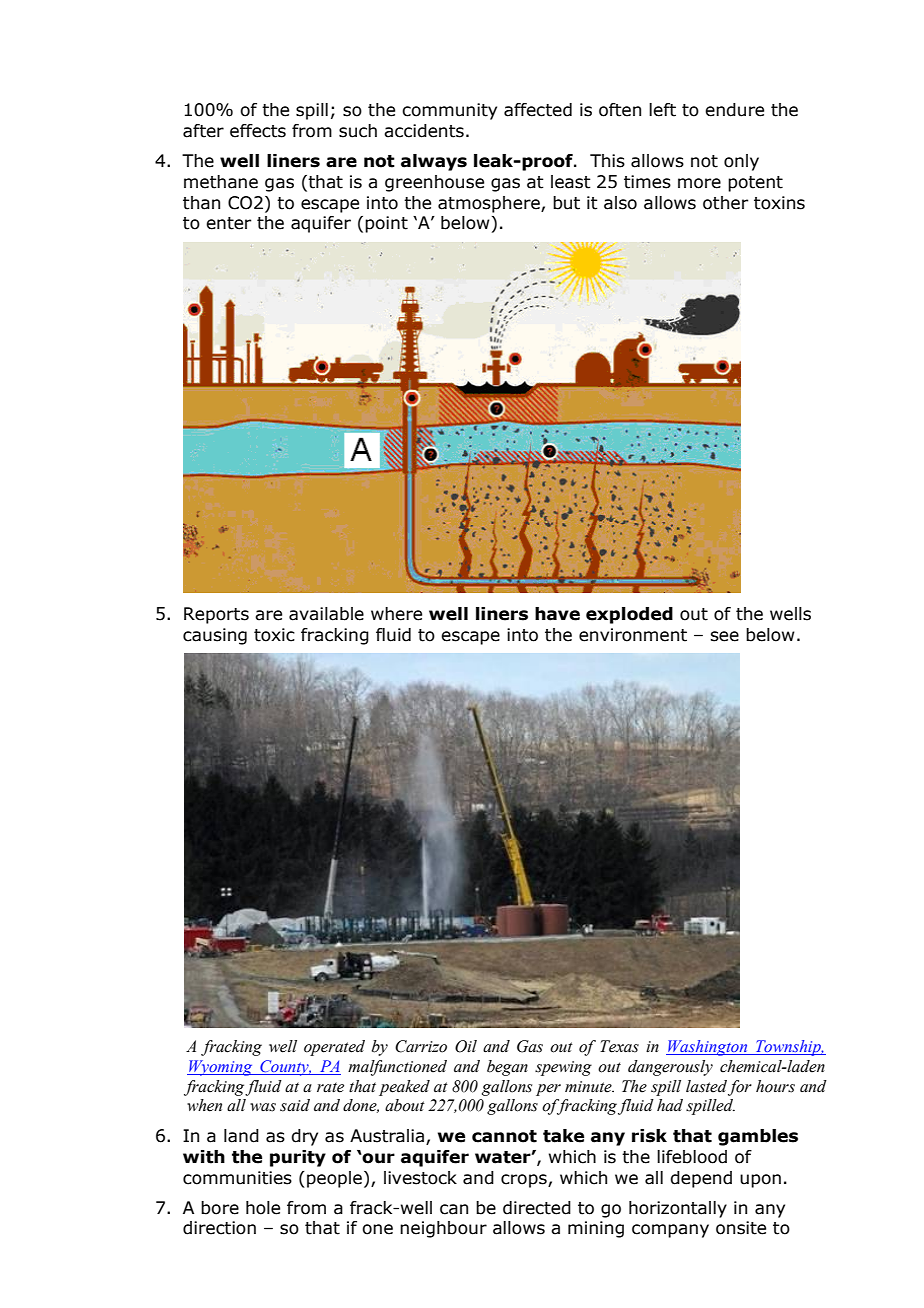 This screenshot has width=924, height=1308. I want to click on only, so click(741, 162).
